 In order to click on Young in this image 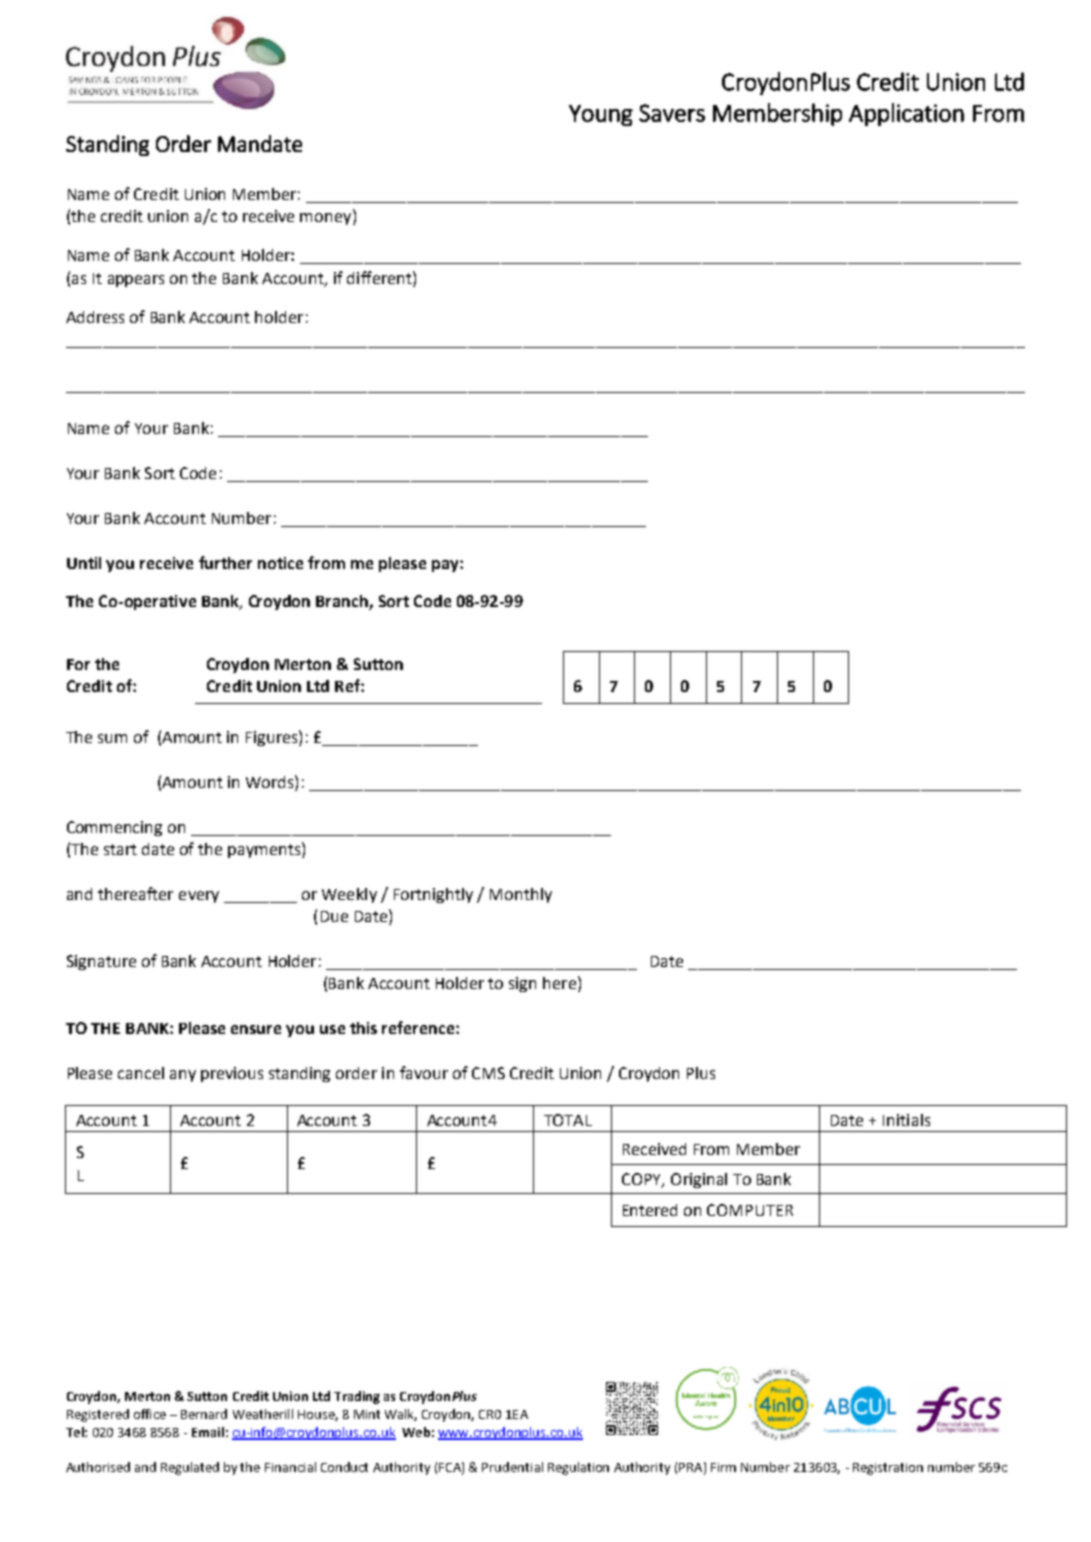, I will do `click(601, 115)`.
